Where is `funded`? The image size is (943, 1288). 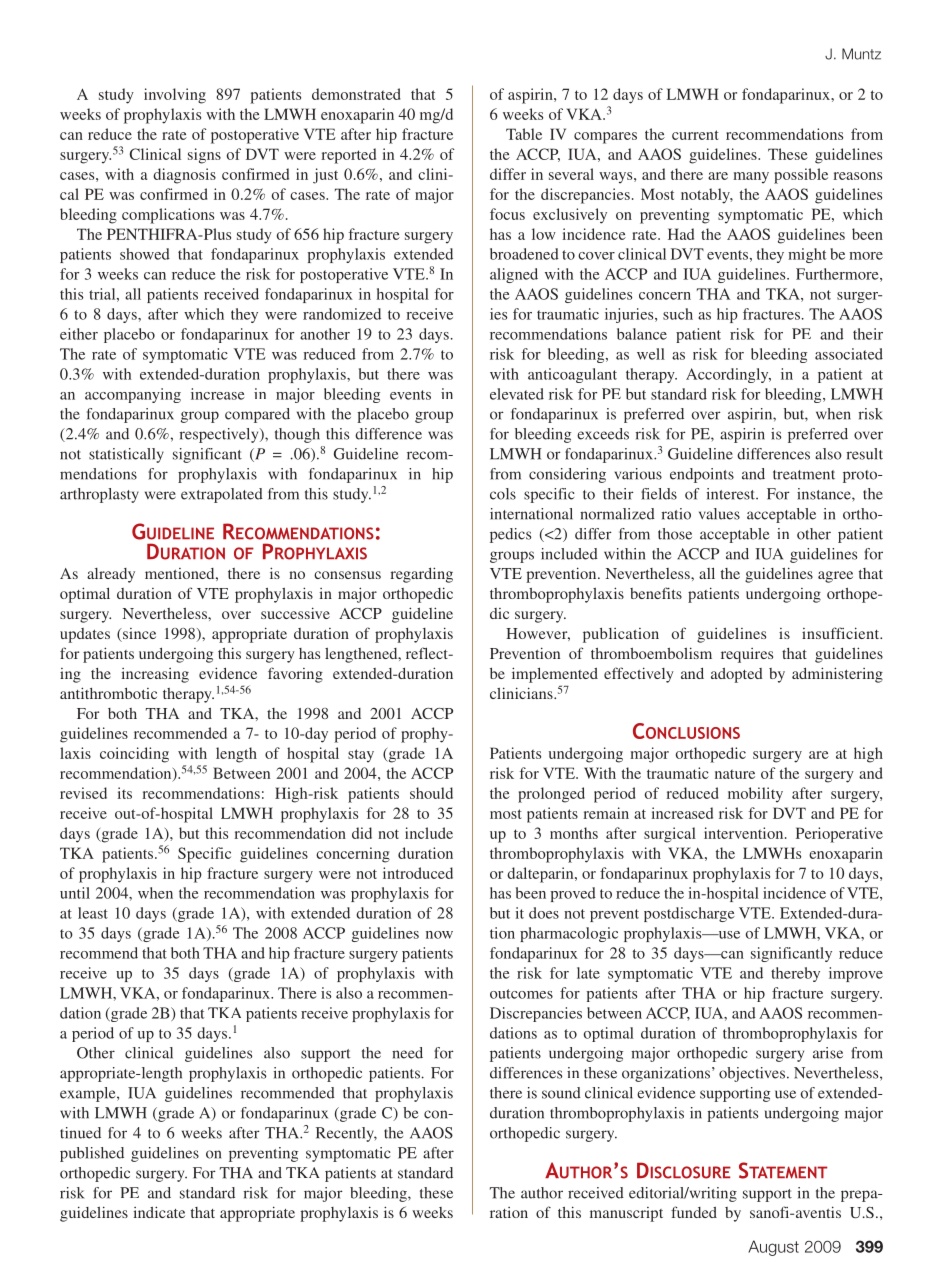
funded is located at coordinates (694, 1212).
